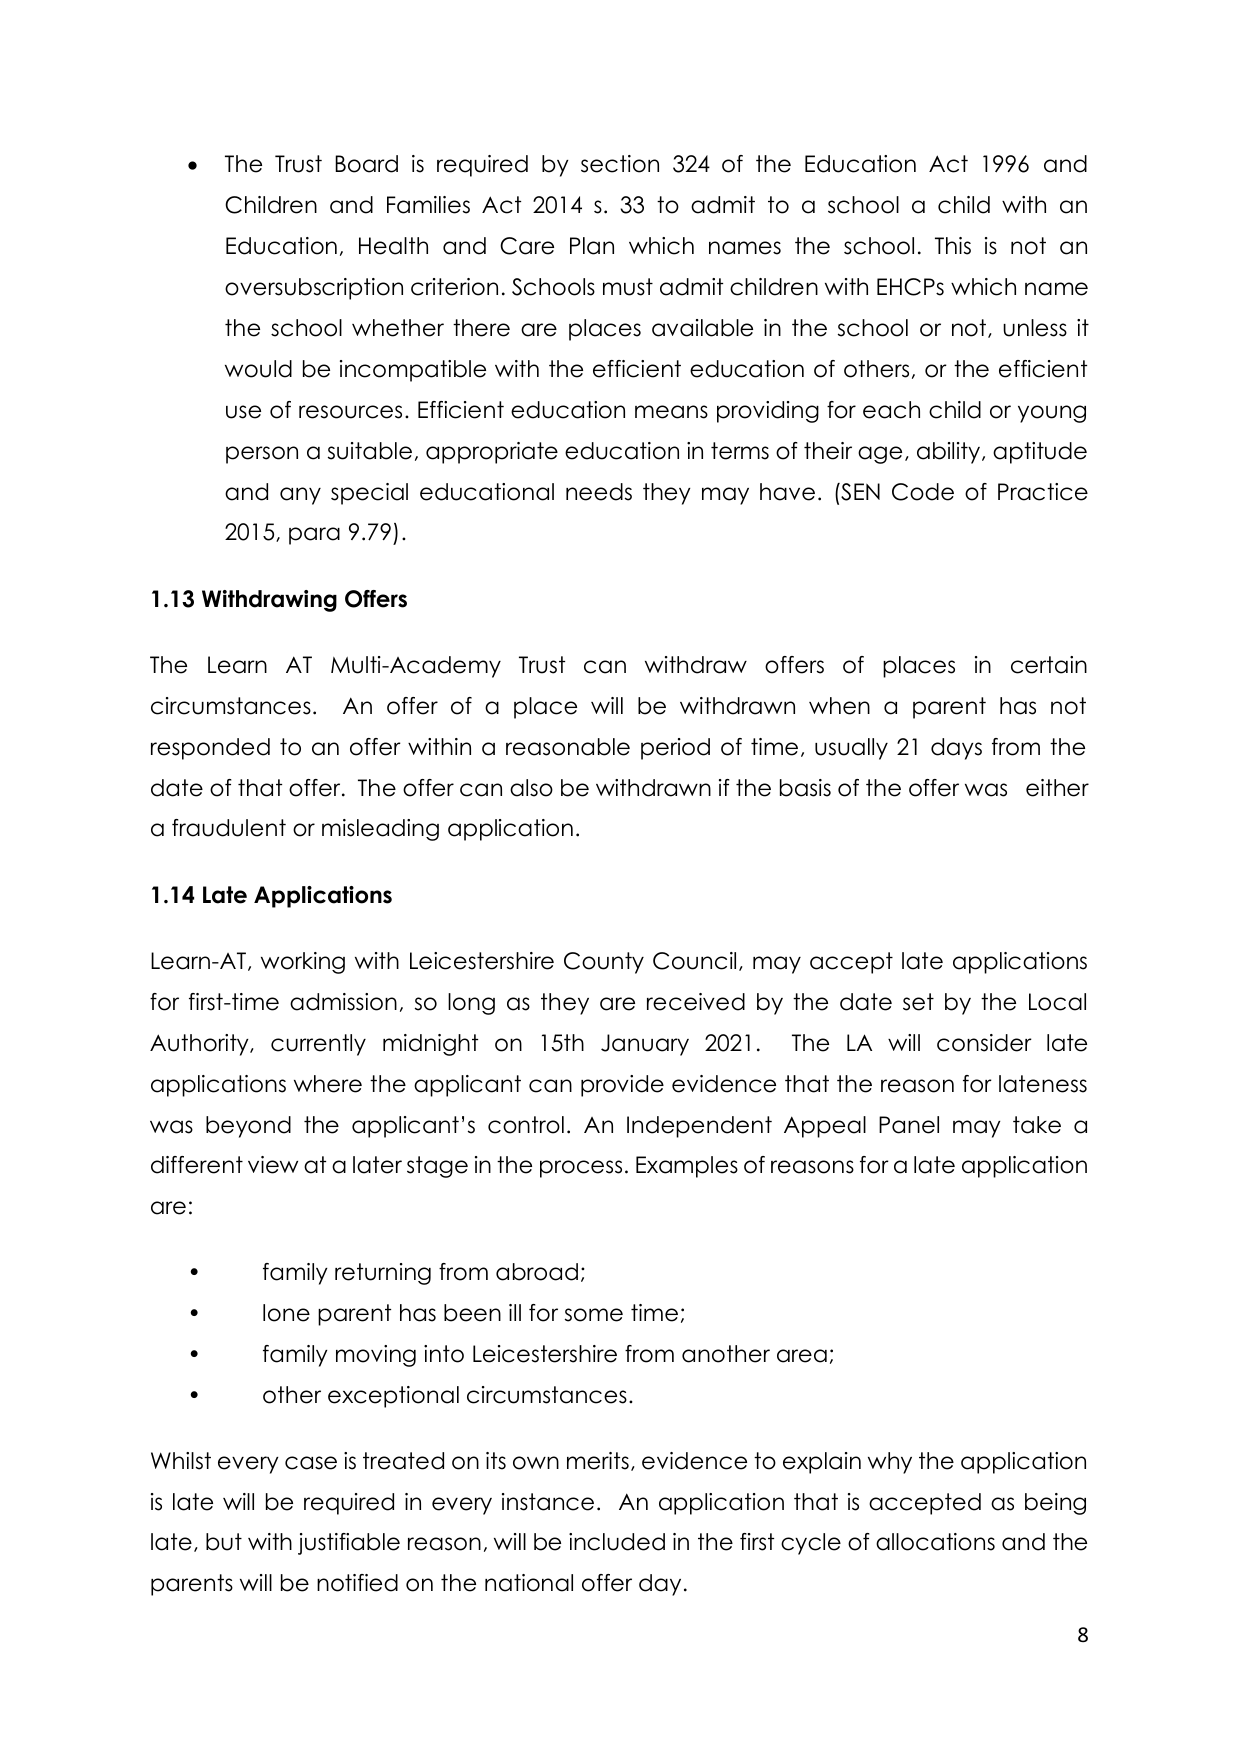 The width and height of the screenshot is (1238, 1751). Describe the element at coordinates (604, 963) in the screenshot. I see `County` at that location.
